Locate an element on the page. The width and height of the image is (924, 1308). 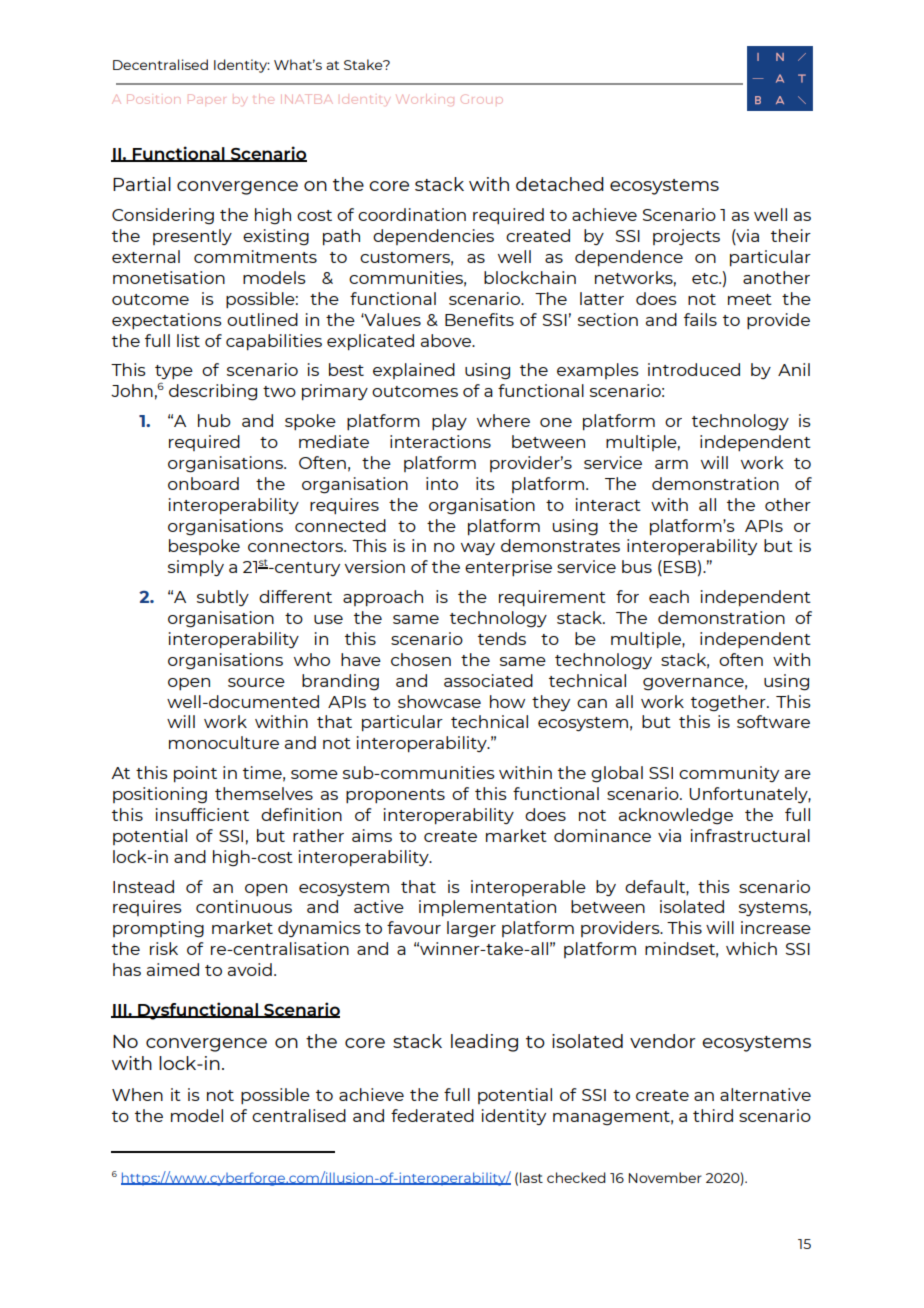
When is located at coordinates (137, 1094).
